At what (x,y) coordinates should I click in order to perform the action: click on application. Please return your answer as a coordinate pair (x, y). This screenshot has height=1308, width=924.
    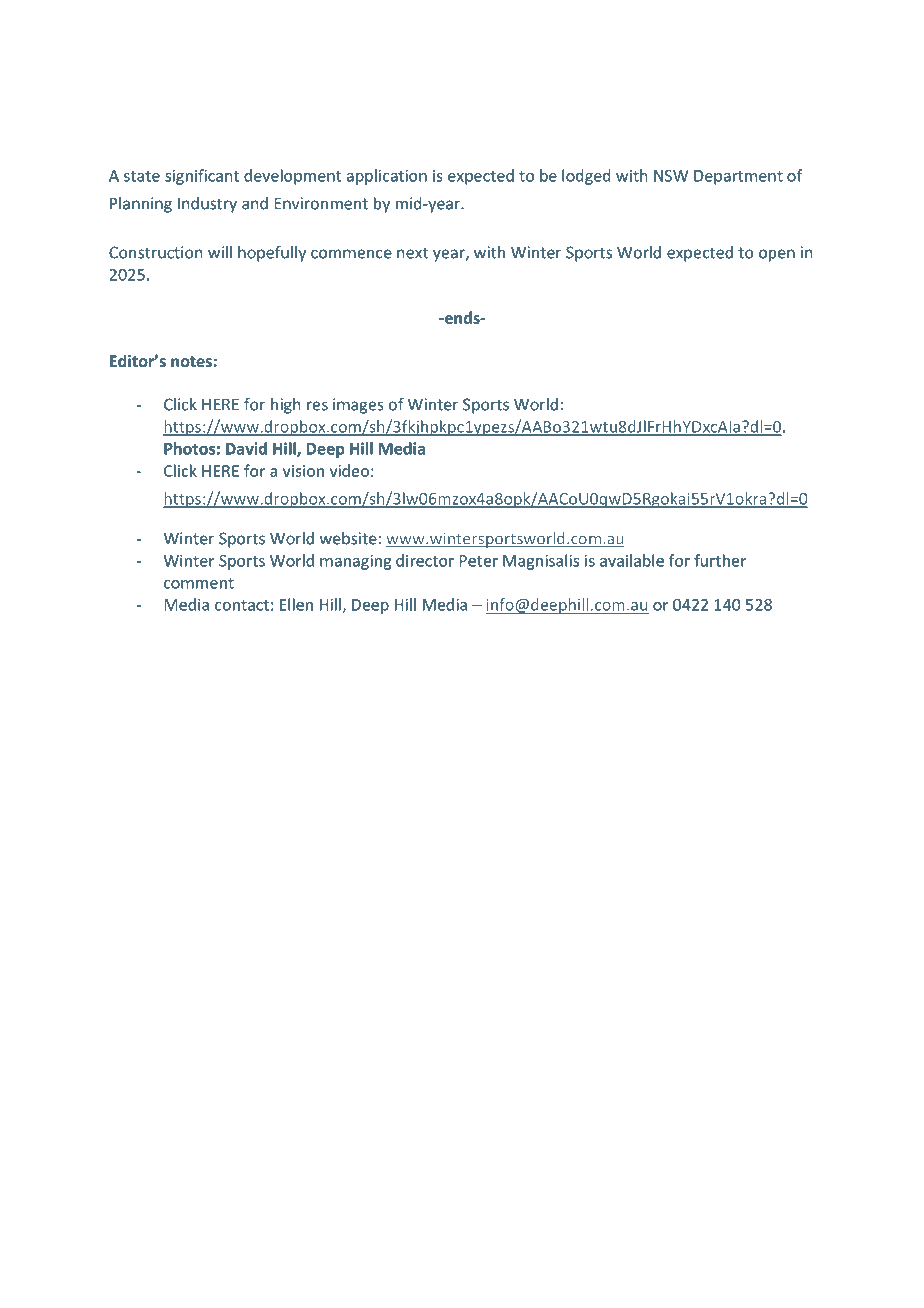
    Looking at the image, I should click on (387, 177).
